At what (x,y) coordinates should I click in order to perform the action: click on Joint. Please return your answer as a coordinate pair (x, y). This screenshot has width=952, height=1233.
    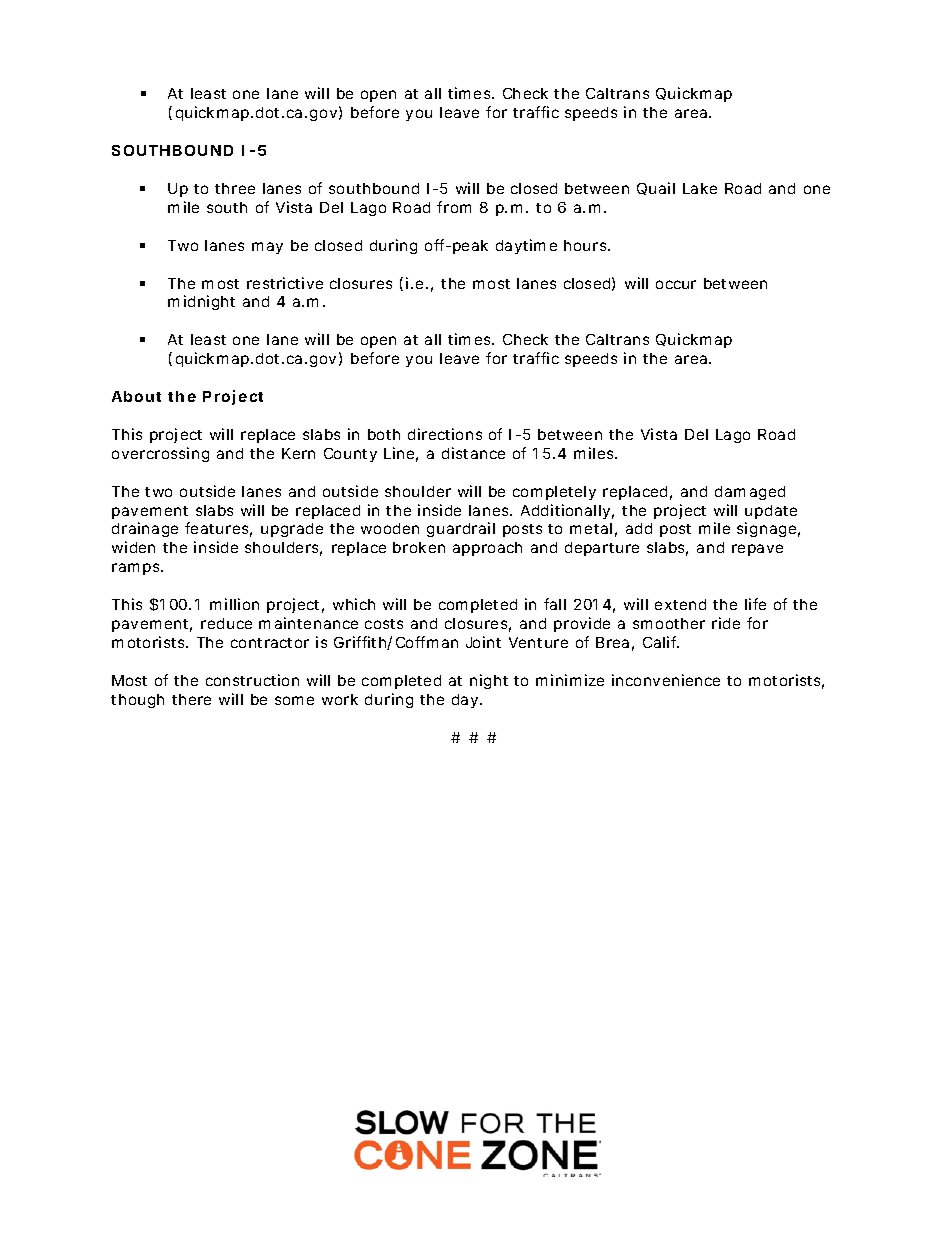
    Looking at the image, I should click on (483, 642).
